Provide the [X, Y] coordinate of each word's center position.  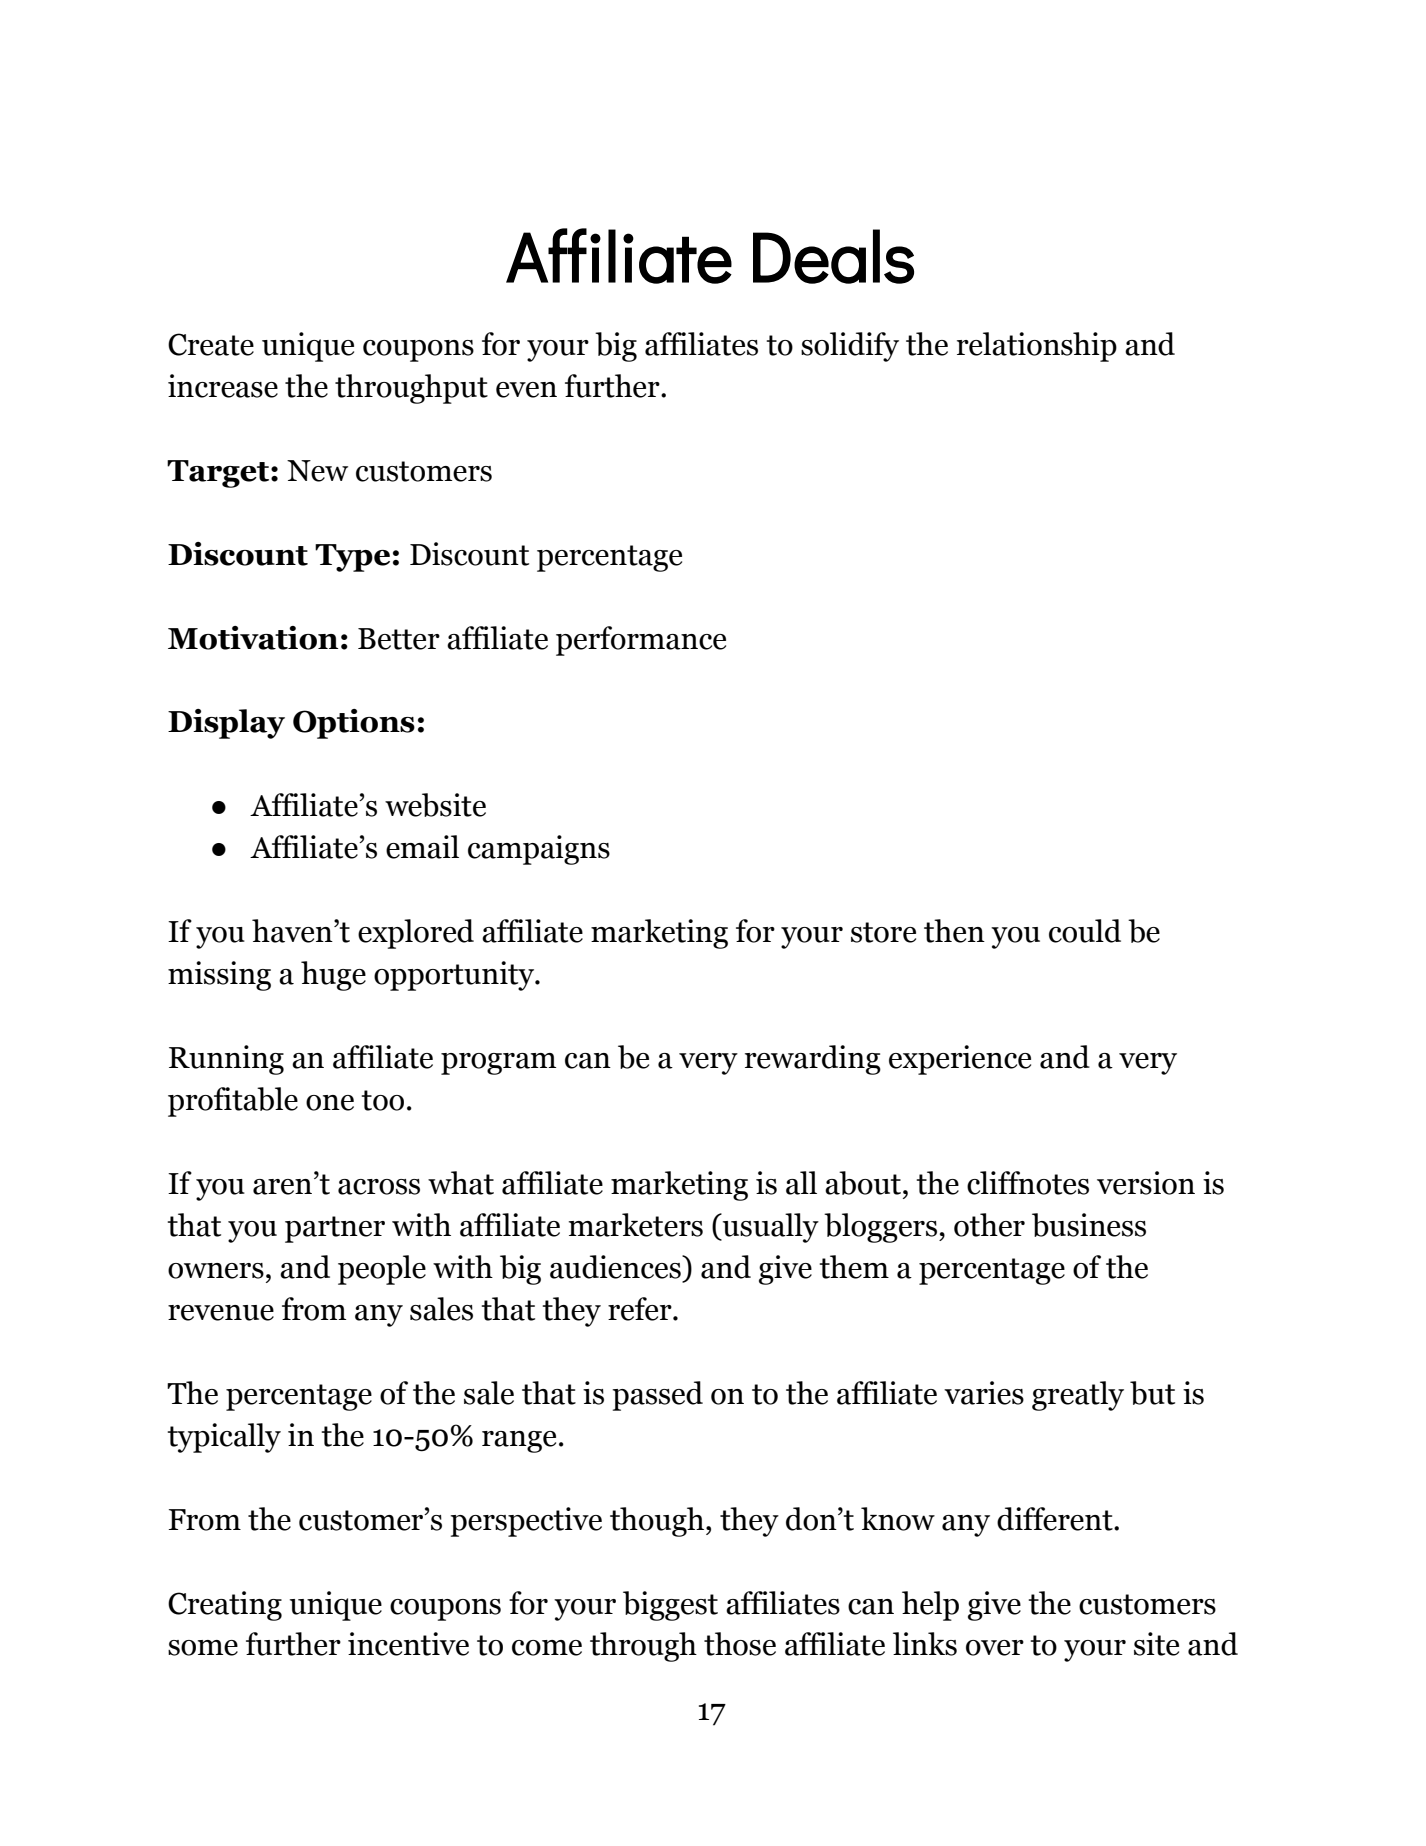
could [1085, 931]
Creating [225, 1606]
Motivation [253, 638]
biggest [670, 1606]
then [954, 931]
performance [641, 641]
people [382, 1270]
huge [333, 976]
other [989, 1225]
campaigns [539, 850]
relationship [1037, 347]
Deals [833, 256]
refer [641, 1309]
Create [211, 344]
